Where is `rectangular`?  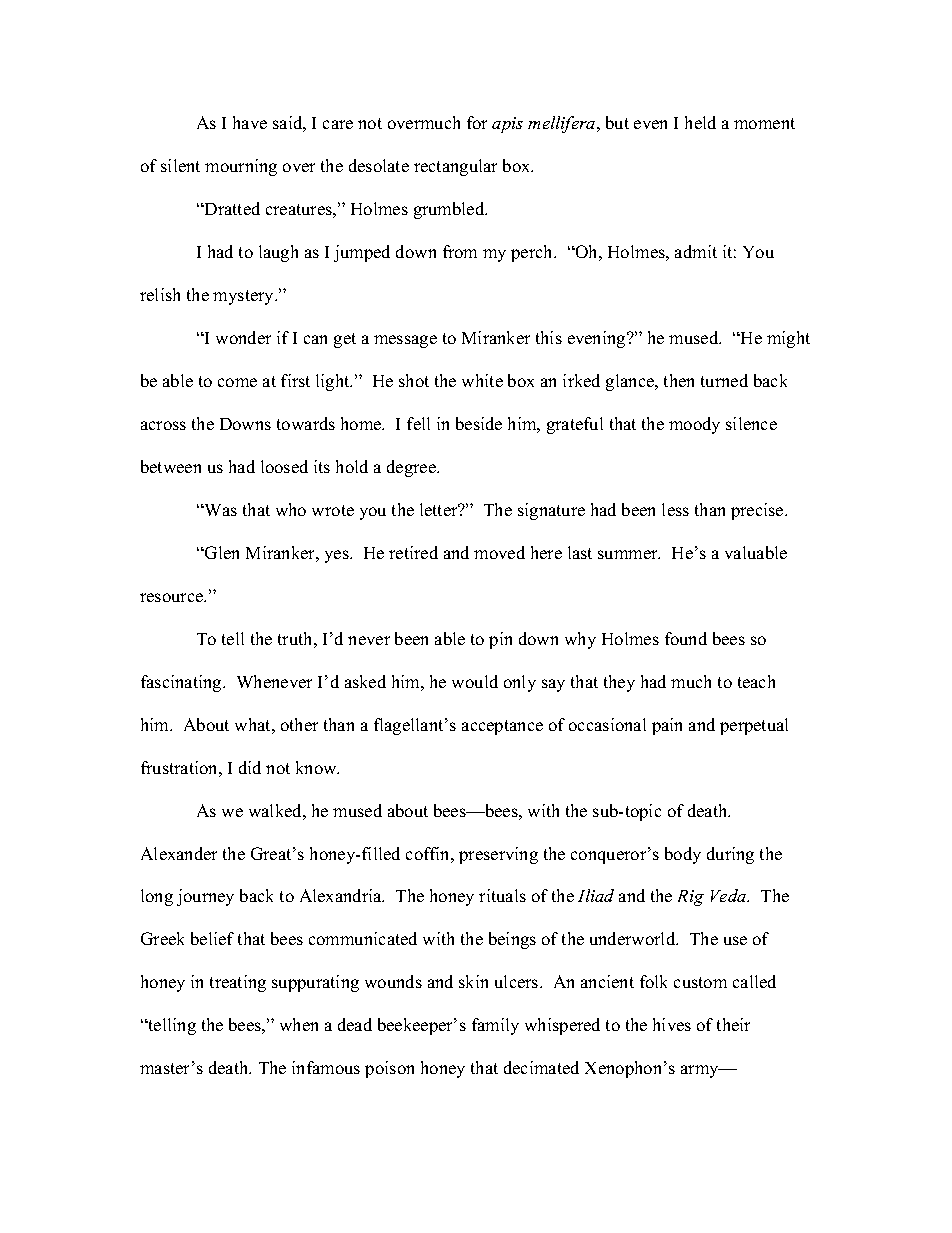
rectangular is located at coordinates (455, 167).
